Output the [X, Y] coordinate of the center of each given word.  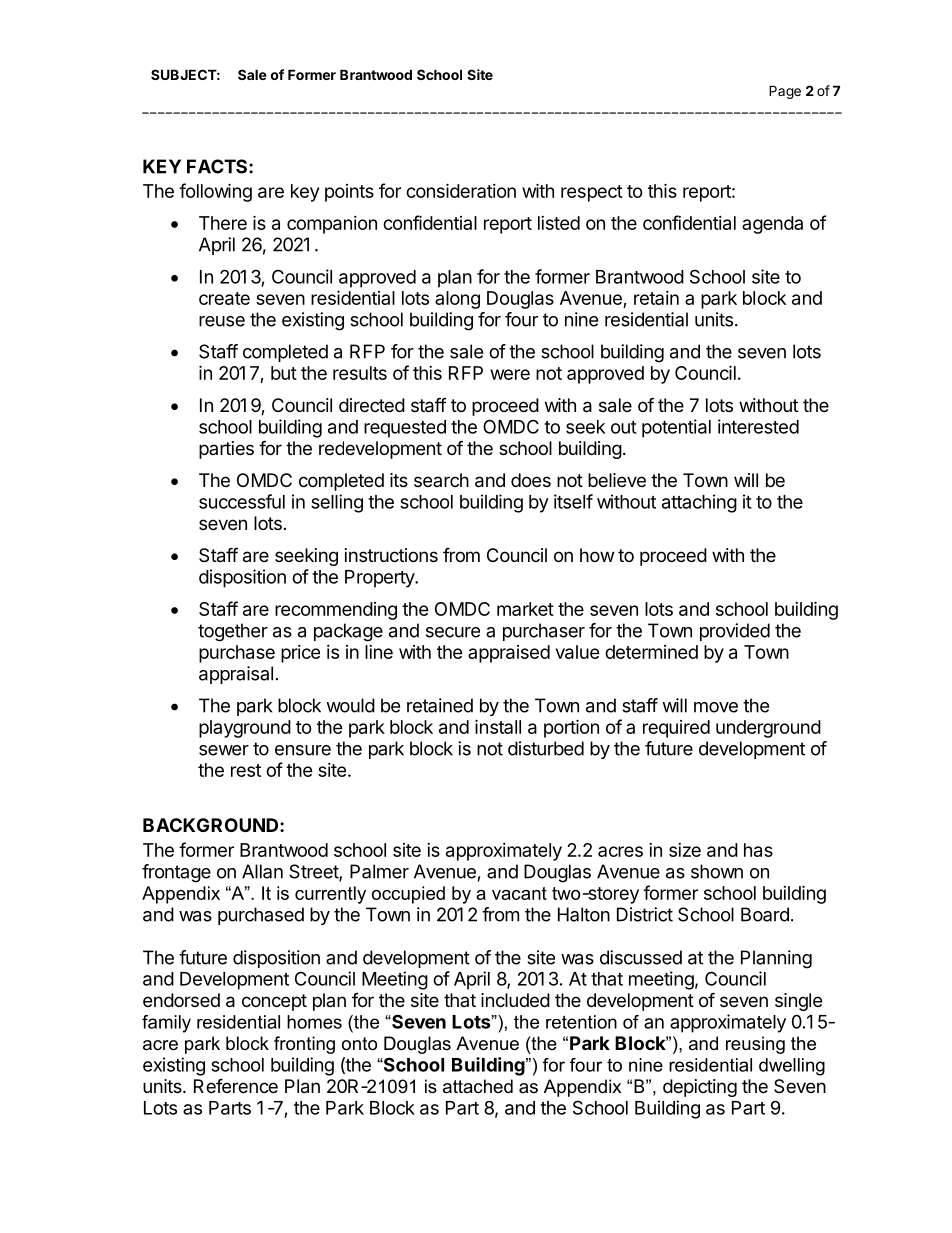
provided [735, 632]
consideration [461, 190]
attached [478, 1086]
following [215, 192]
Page [785, 92]
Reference [236, 1085]
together [233, 632]
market [525, 609]
